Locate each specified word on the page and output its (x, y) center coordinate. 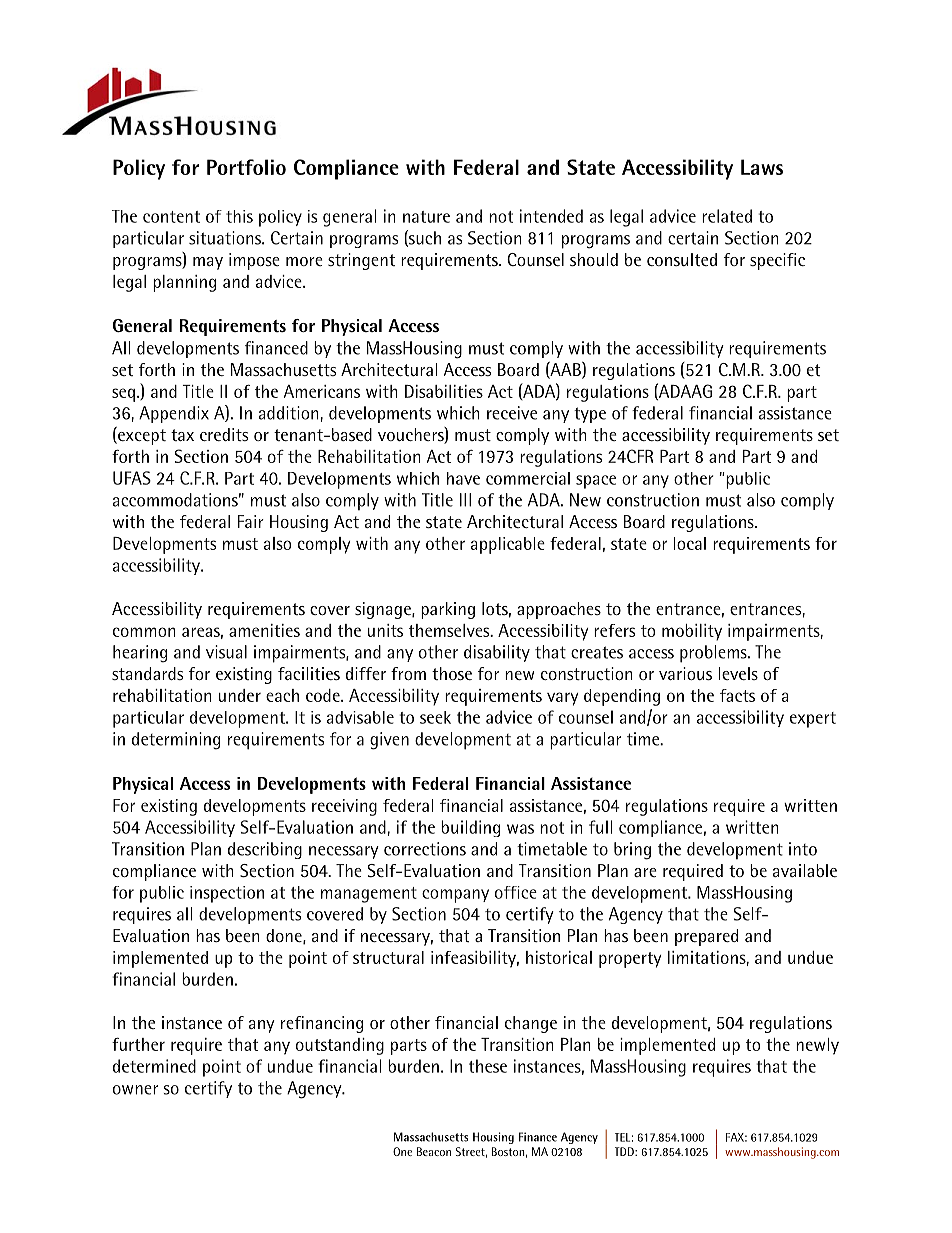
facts (737, 695)
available (805, 870)
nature (426, 217)
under (240, 695)
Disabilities (444, 391)
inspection (227, 894)
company (455, 896)
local (689, 543)
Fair (251, 521)
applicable (508, 545)
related (727, 216)
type (590, 415)
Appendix (174, 414)
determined (154, 1066)
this (239, 216)
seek (435, 717)
